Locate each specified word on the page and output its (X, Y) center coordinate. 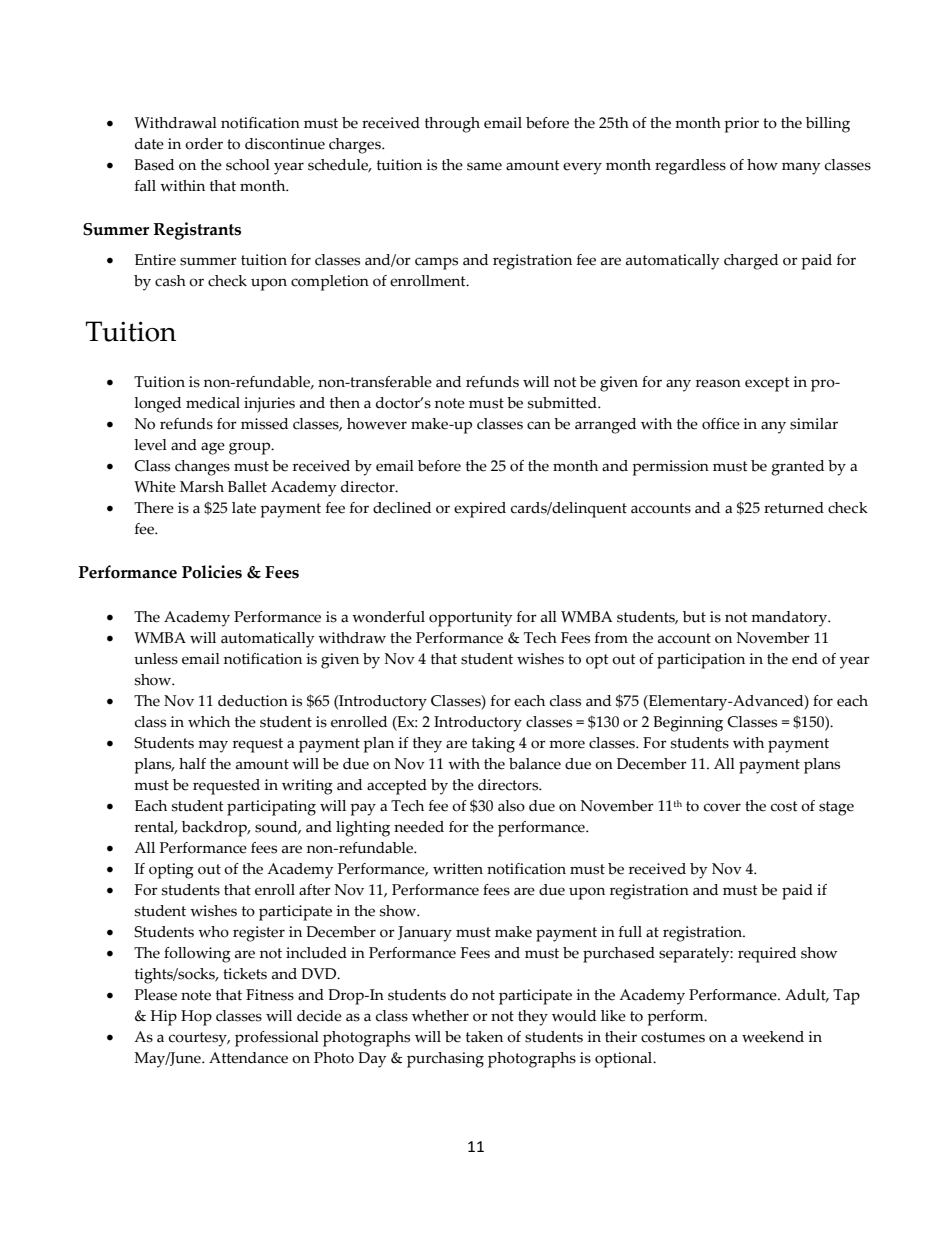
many (801, 168)
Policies (212, 572)
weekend (773, 1037)
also (511, 806)
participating (271, 808)
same (484, 166)
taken (484, 1037)
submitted (563, 403)
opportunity (470, 619)
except (767, 384)
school (248, 165)
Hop (196, 1018)
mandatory (790, 619)
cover (722, 807)
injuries (269, 405)
